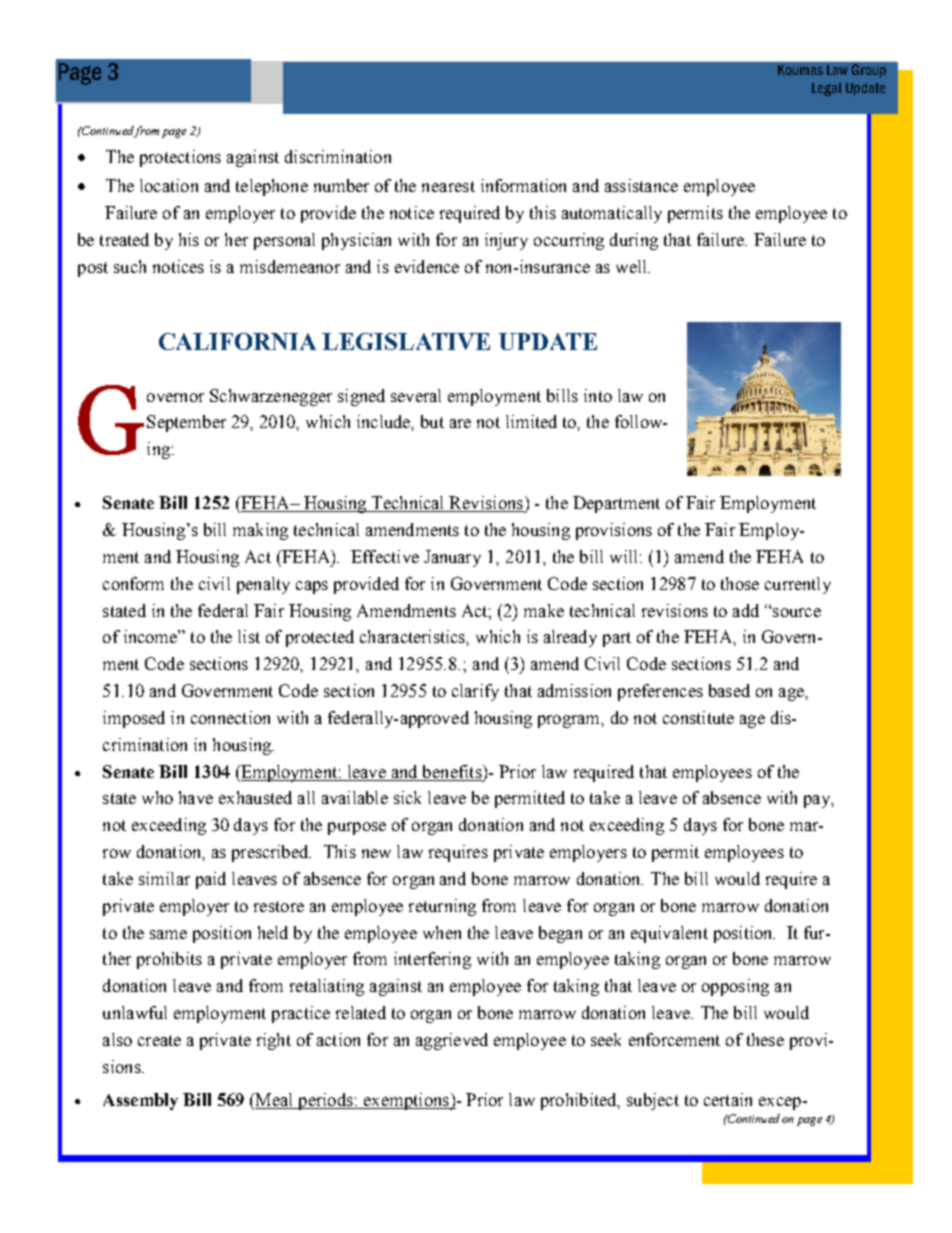  Describe the element at coordinates (180, 158) in the screenshot. I see `protections` at that location.
